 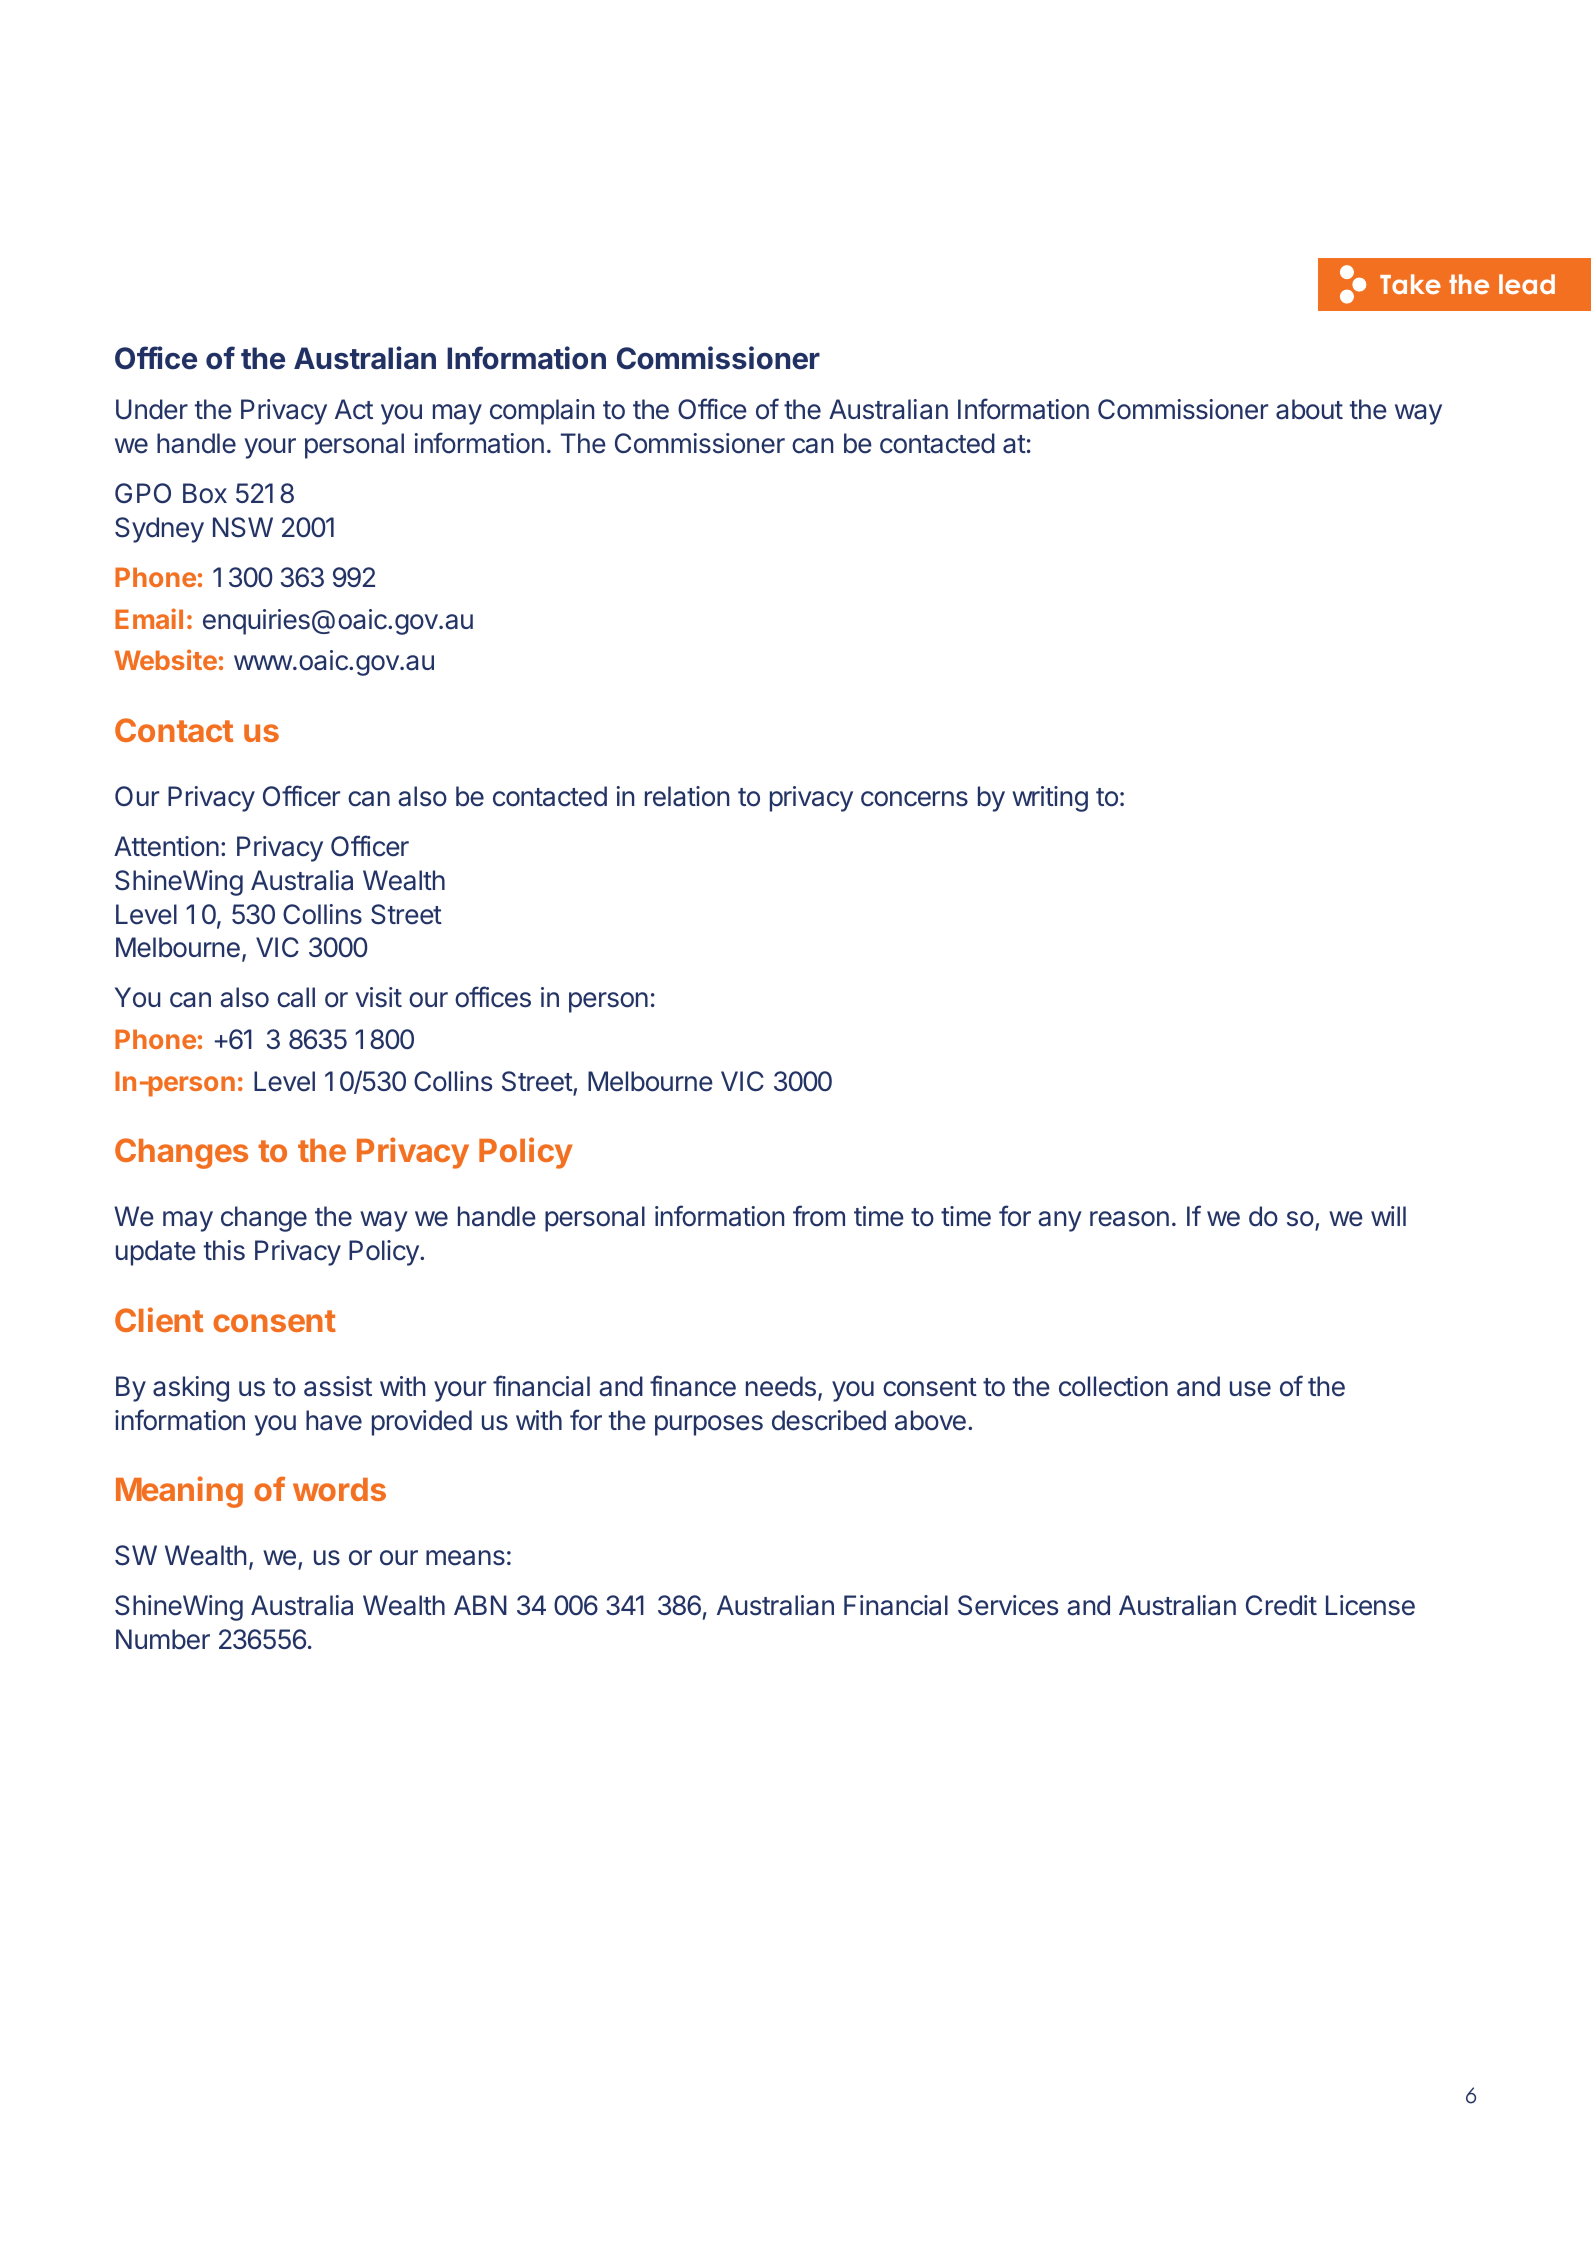 I want to click on this, so click(x=224, y=1250).
